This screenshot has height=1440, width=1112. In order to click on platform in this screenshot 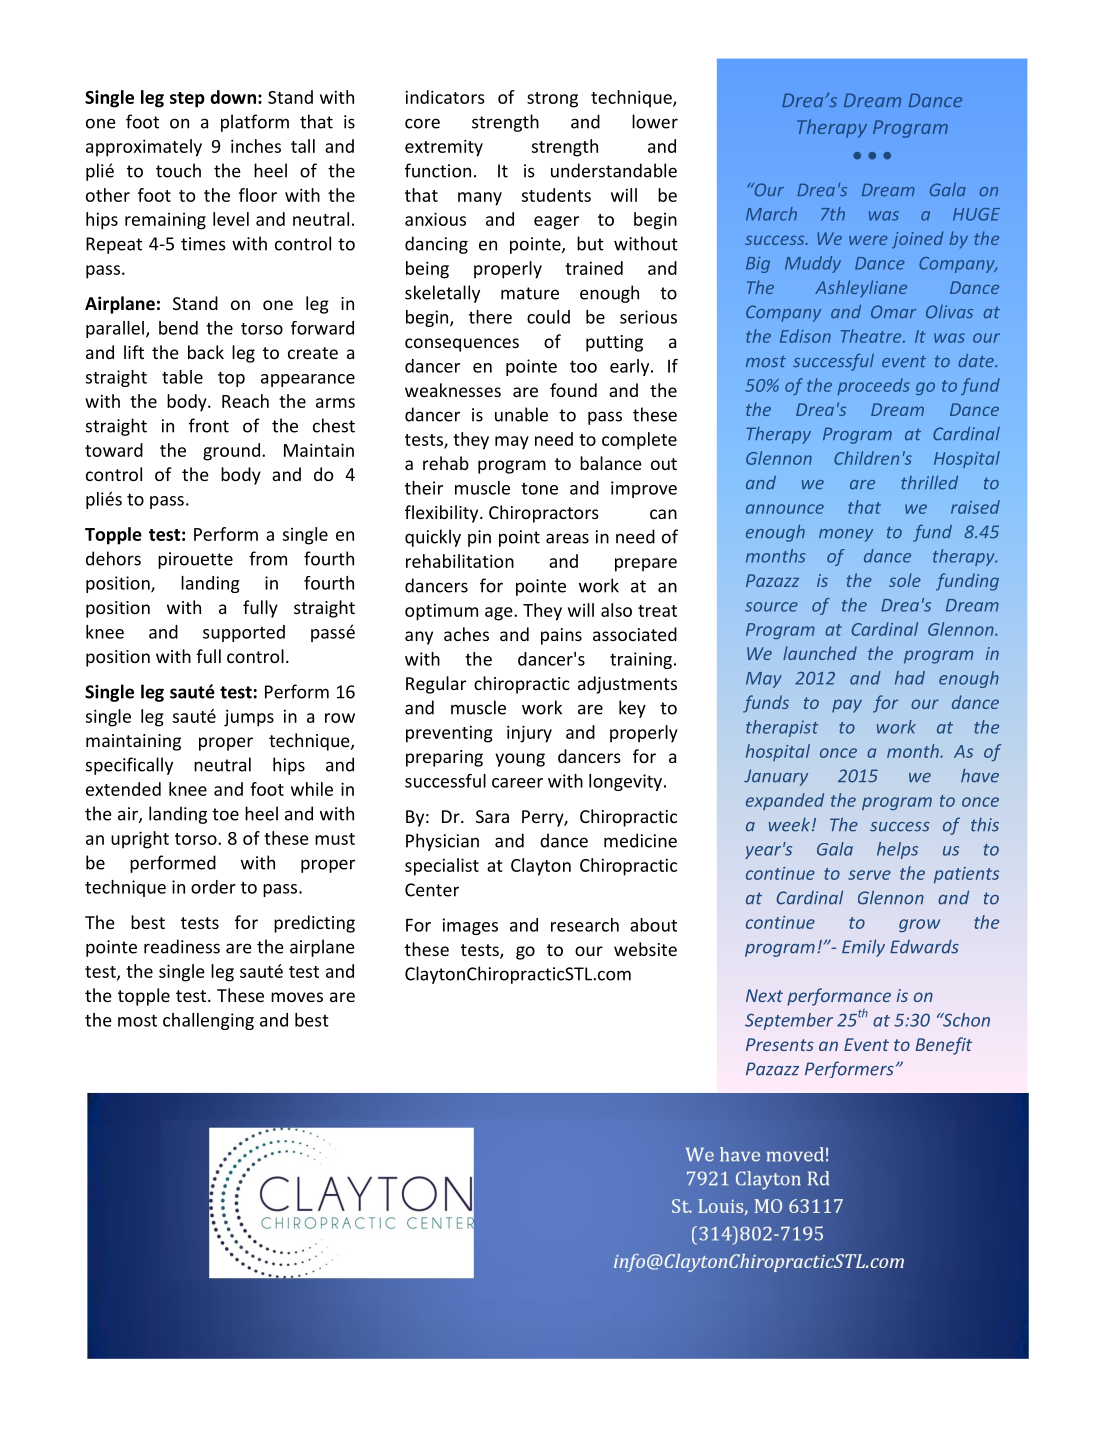, I will do `click(255, 123)`.
